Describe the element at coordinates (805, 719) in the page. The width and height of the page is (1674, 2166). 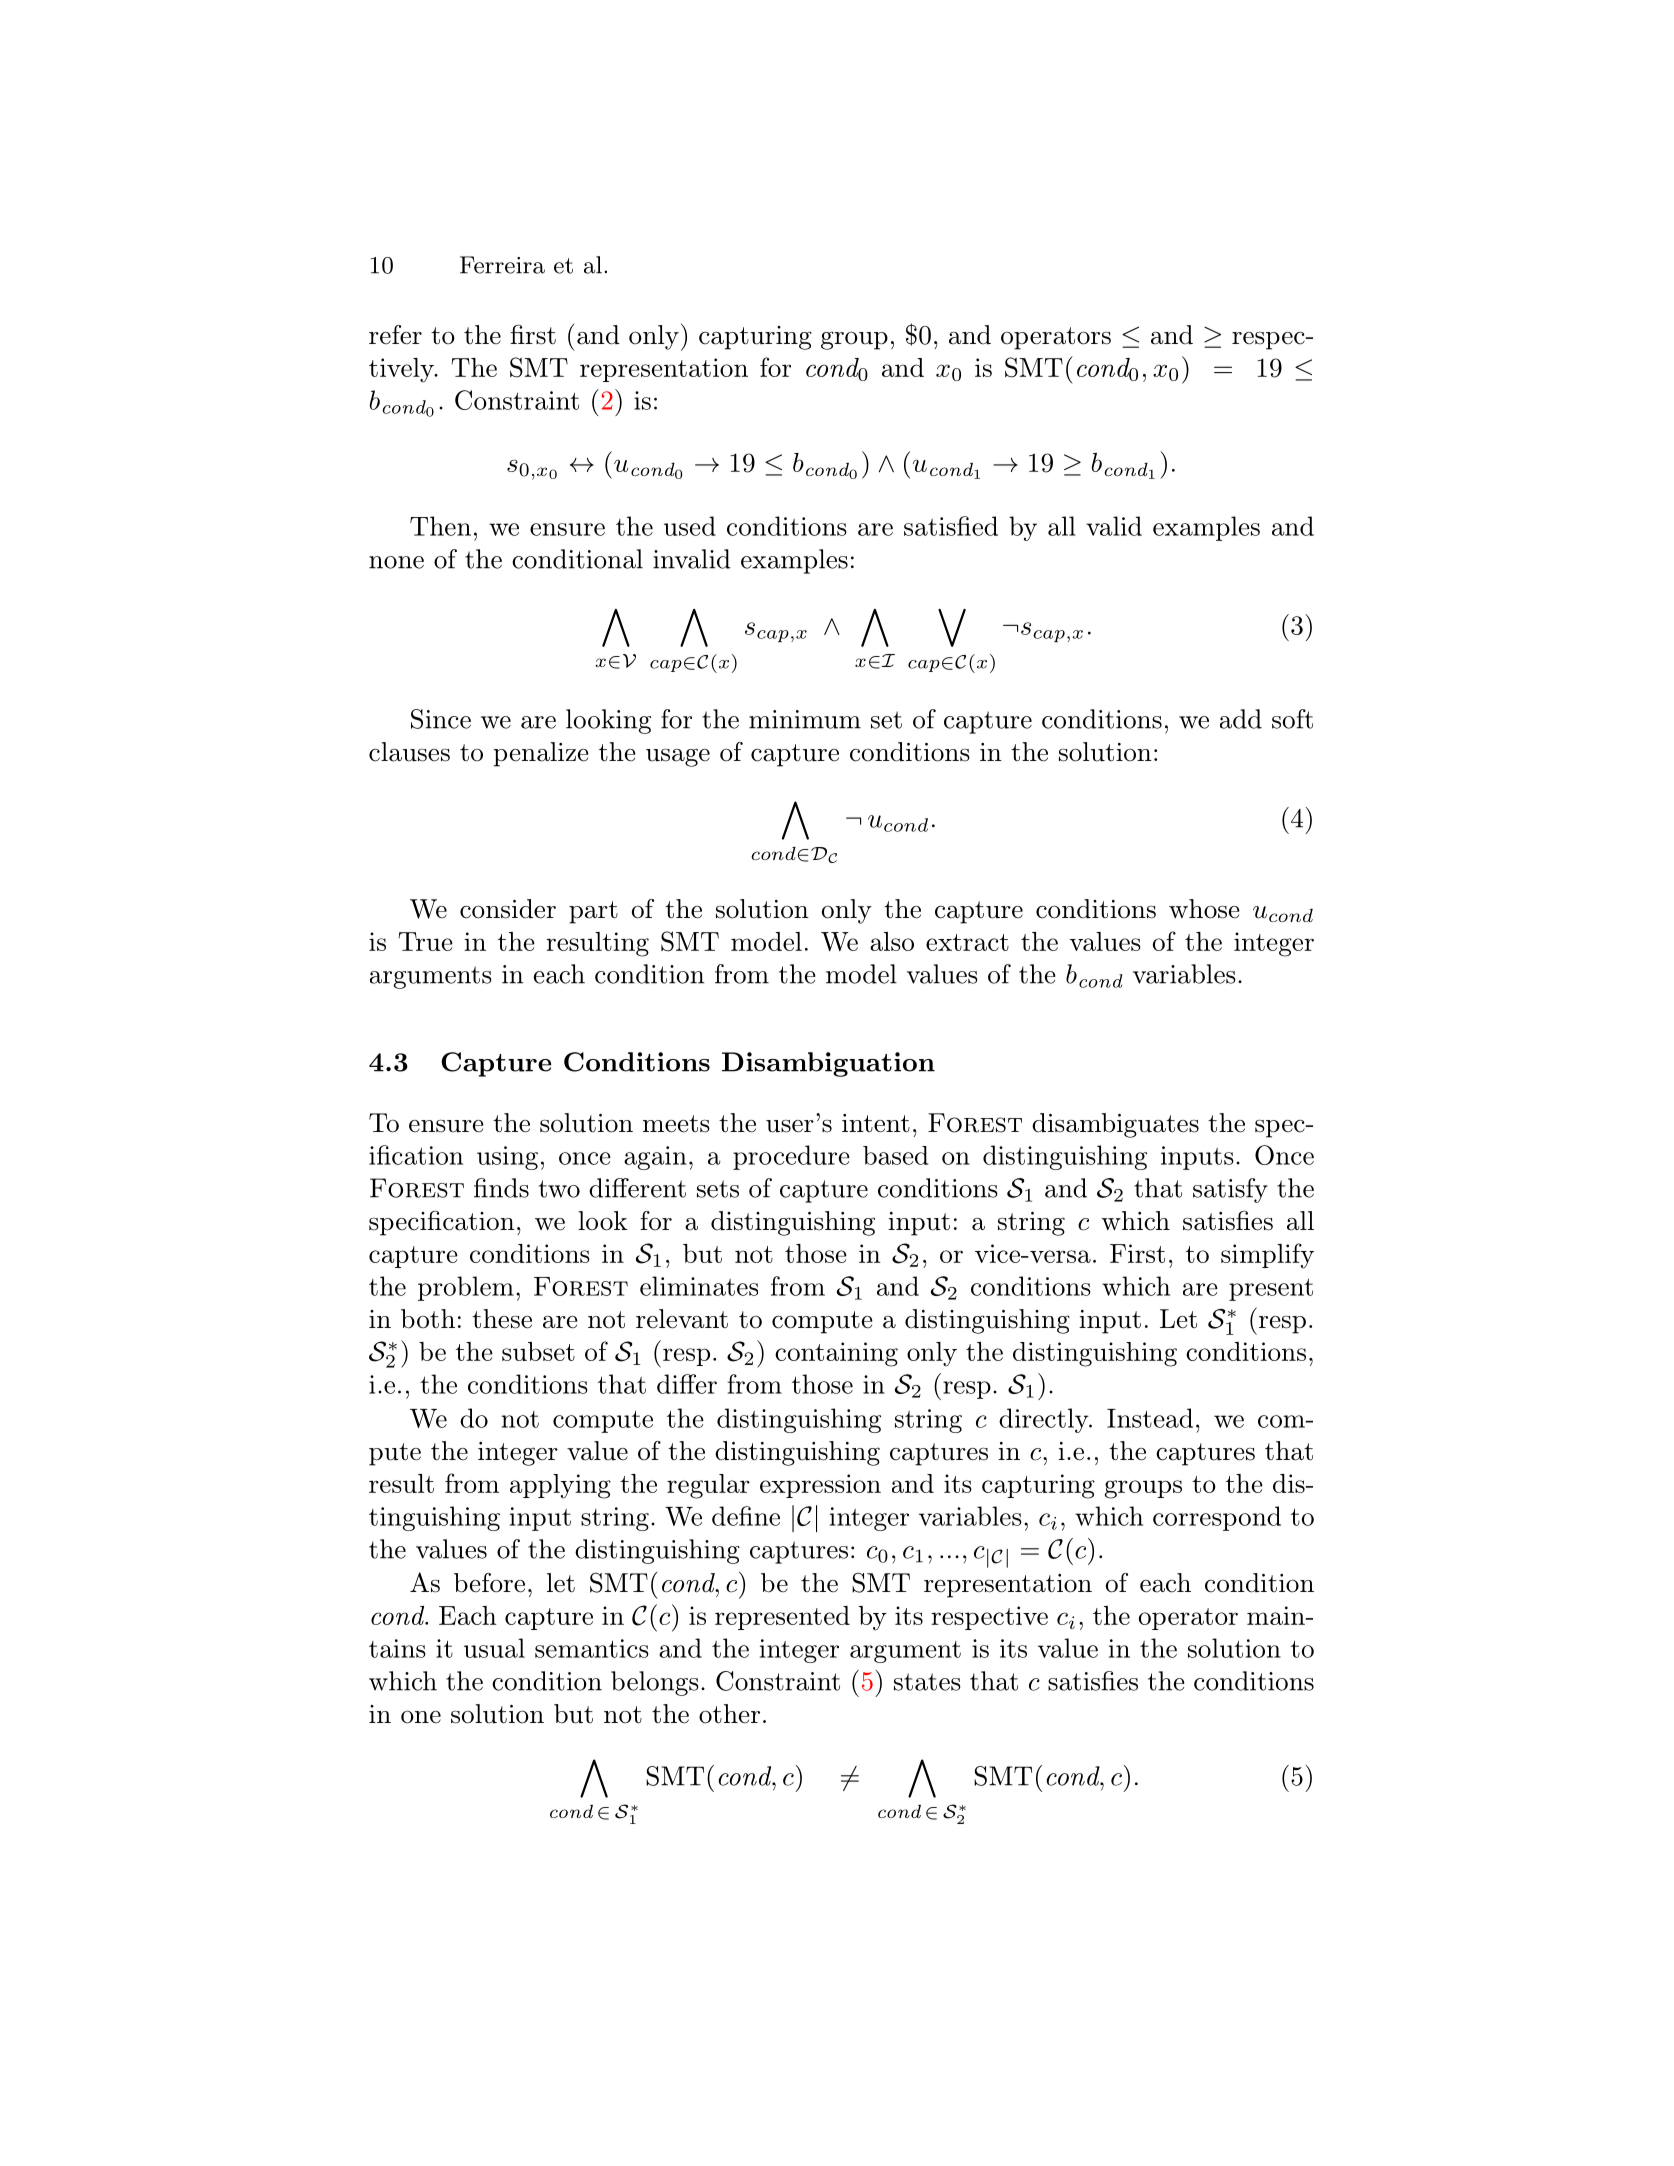
I see `minimum` at that location.
